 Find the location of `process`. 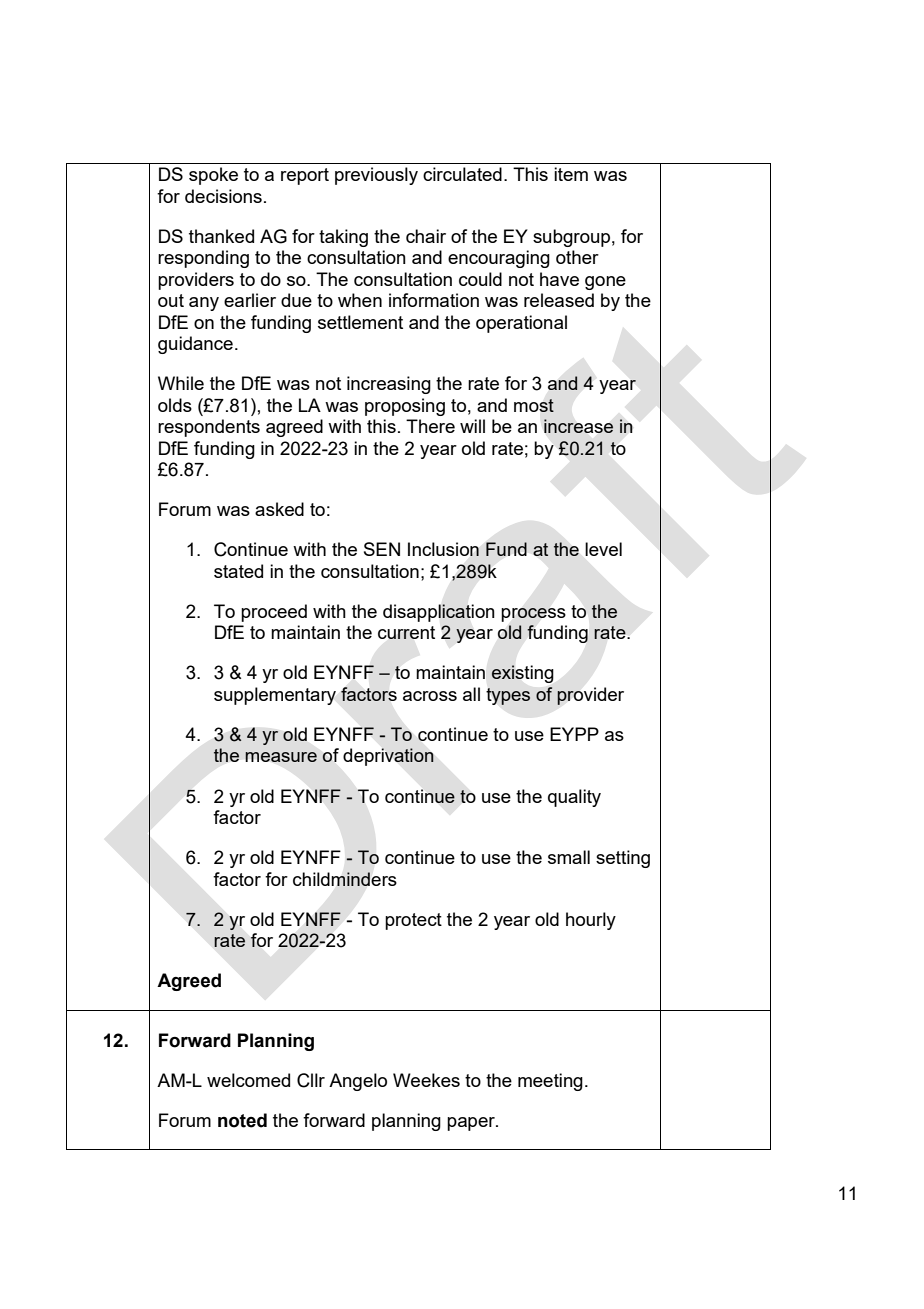

process is located at coordinates (533, 615).
